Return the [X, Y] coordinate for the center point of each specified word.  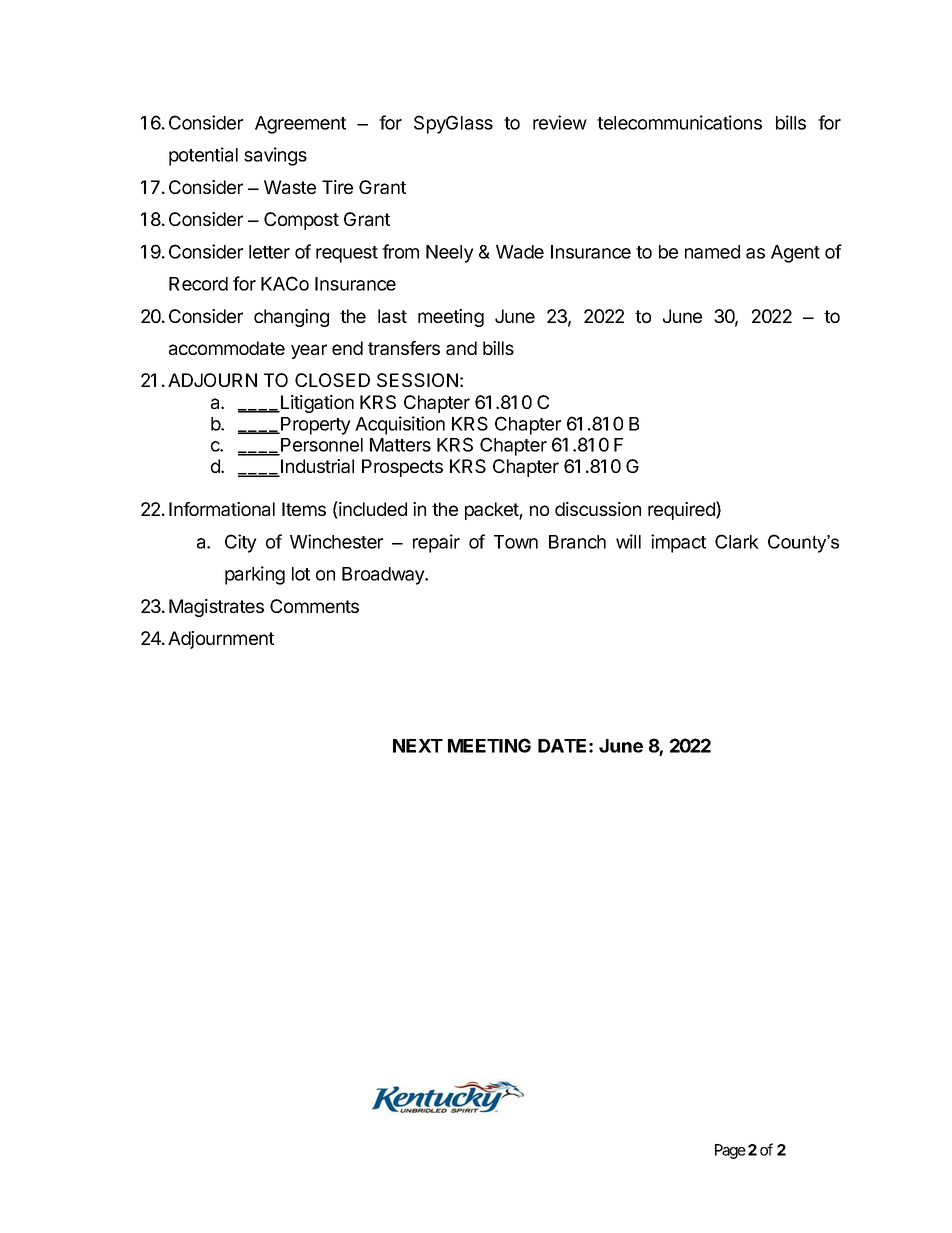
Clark [737, 541]
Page [730, 1151]
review [560, 122]
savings [275, 156]
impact [678, 543]
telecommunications [679, 122]
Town [516, 542]
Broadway [384, 576]
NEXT [418, 746]
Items [304, 509]
